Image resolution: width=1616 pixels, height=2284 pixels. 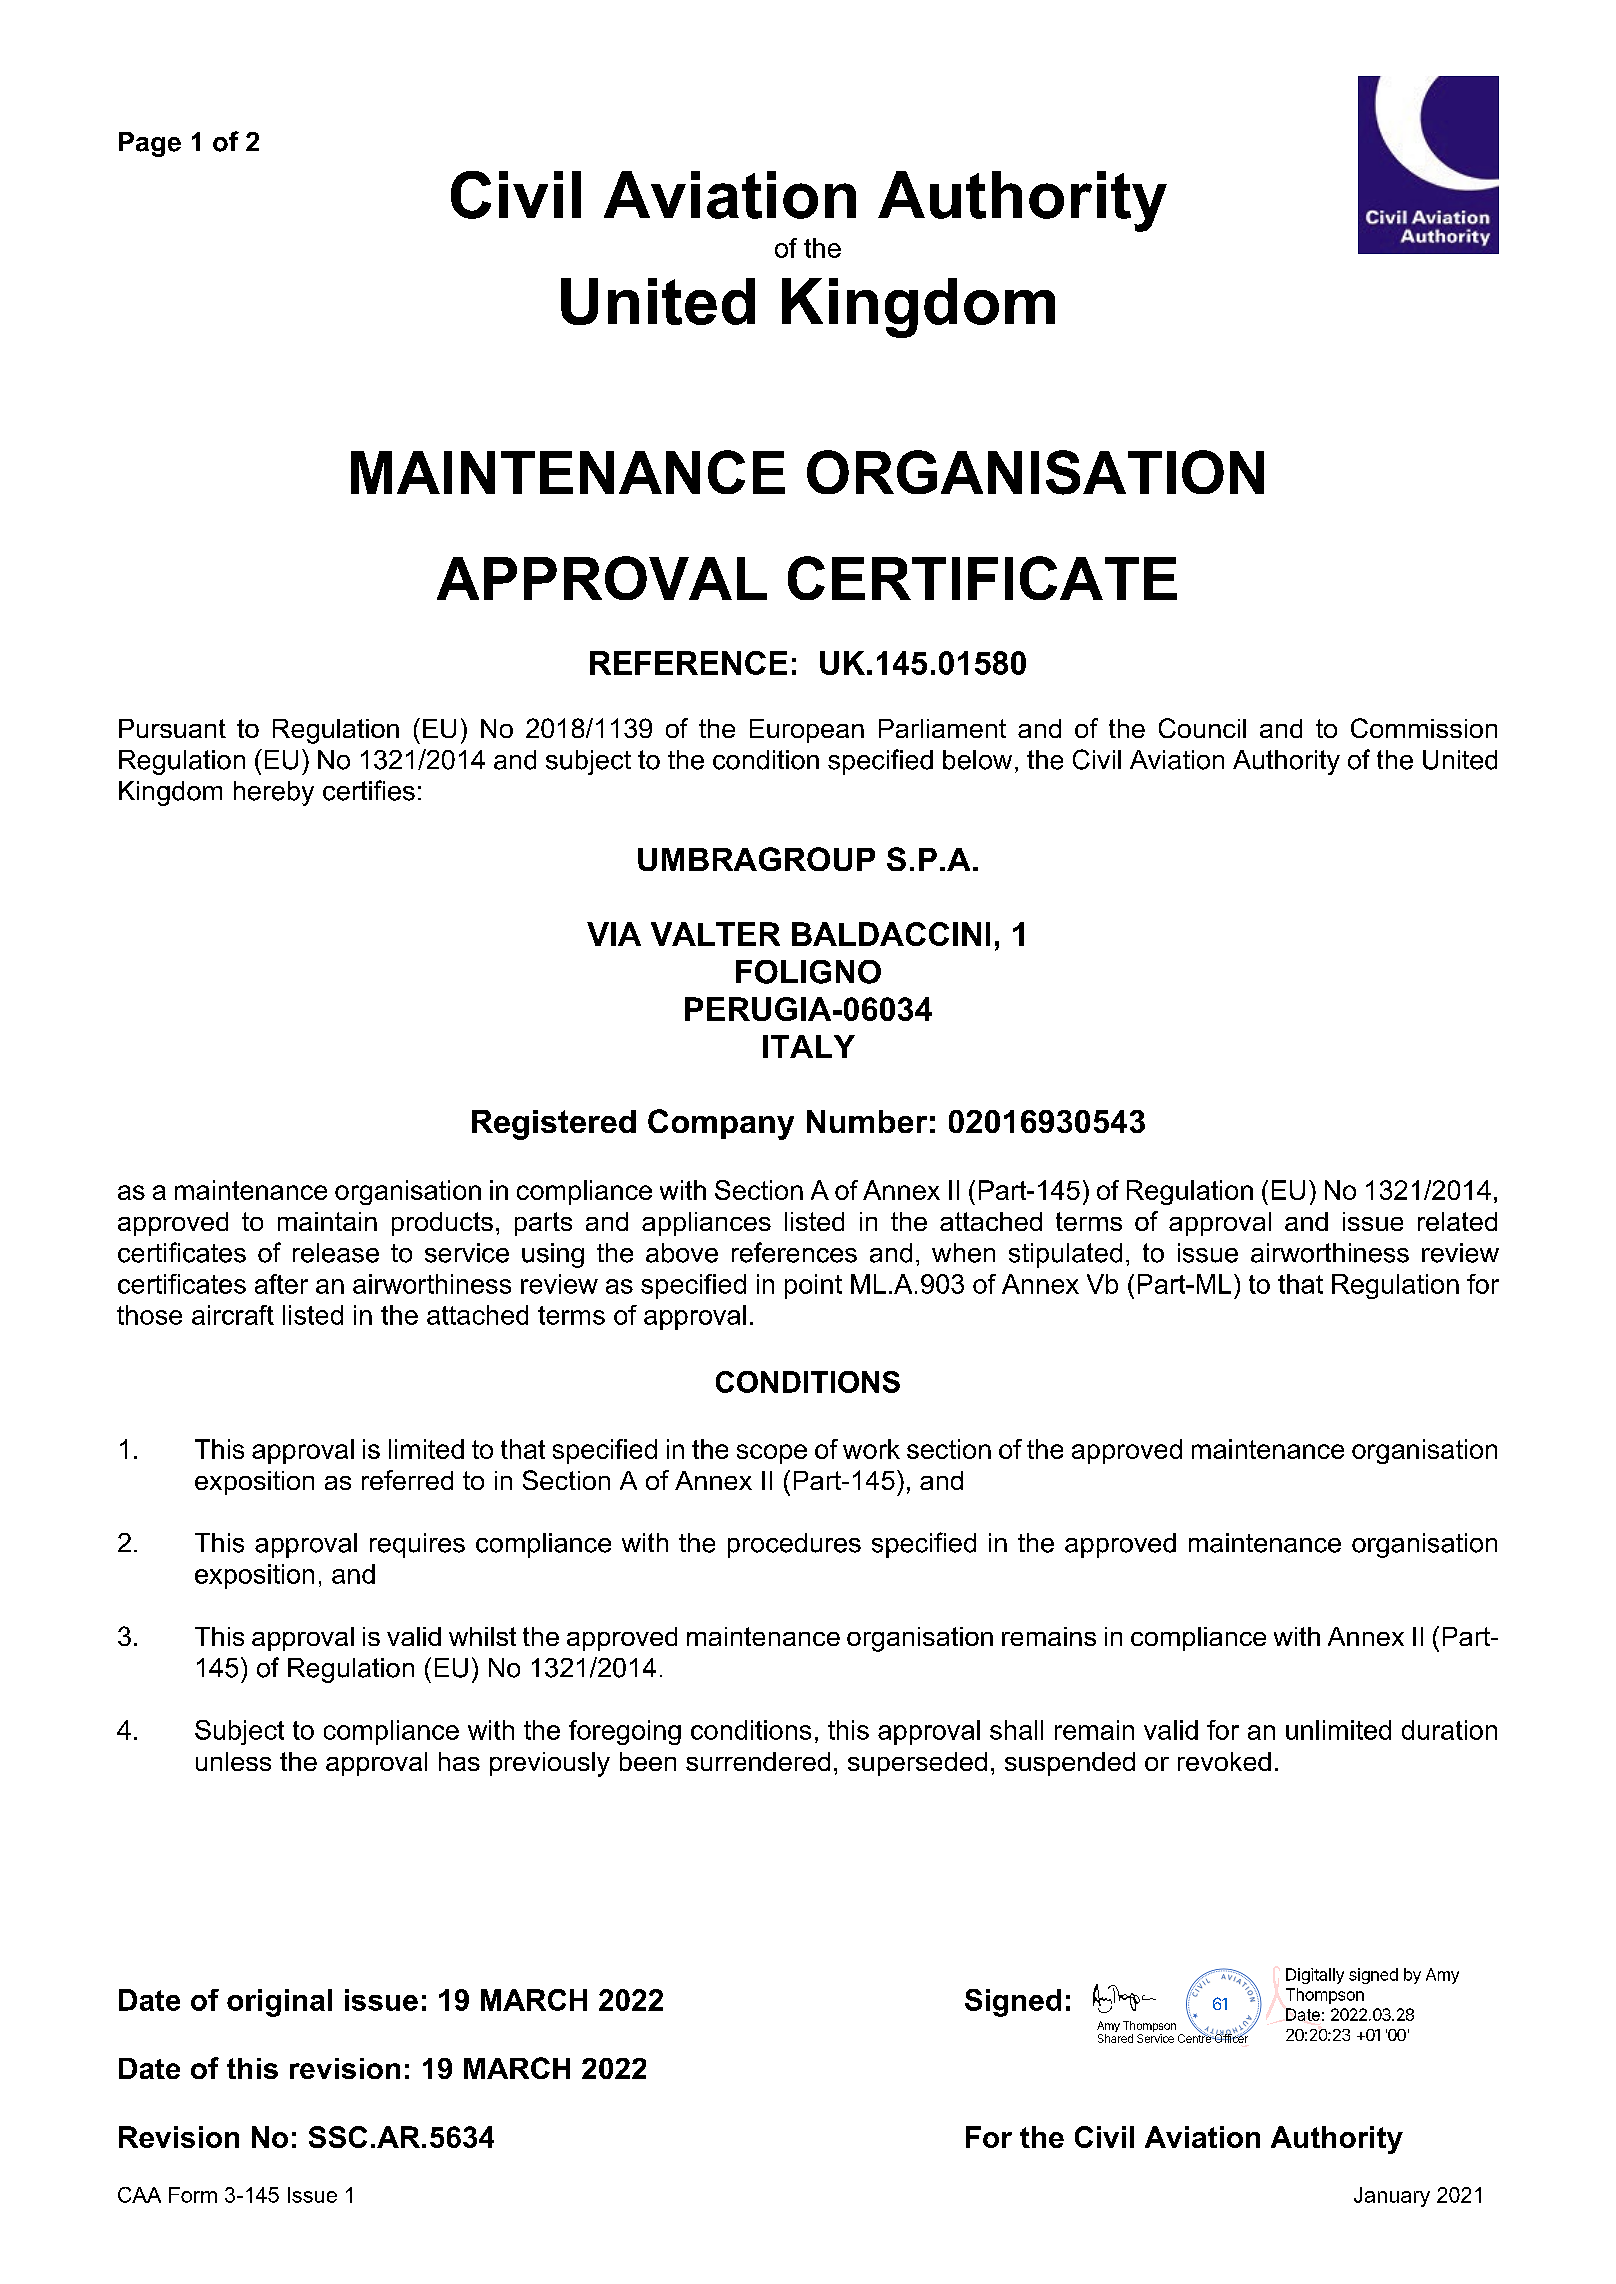 I want to click on stipulated, so click(x=1065, y=1255).
